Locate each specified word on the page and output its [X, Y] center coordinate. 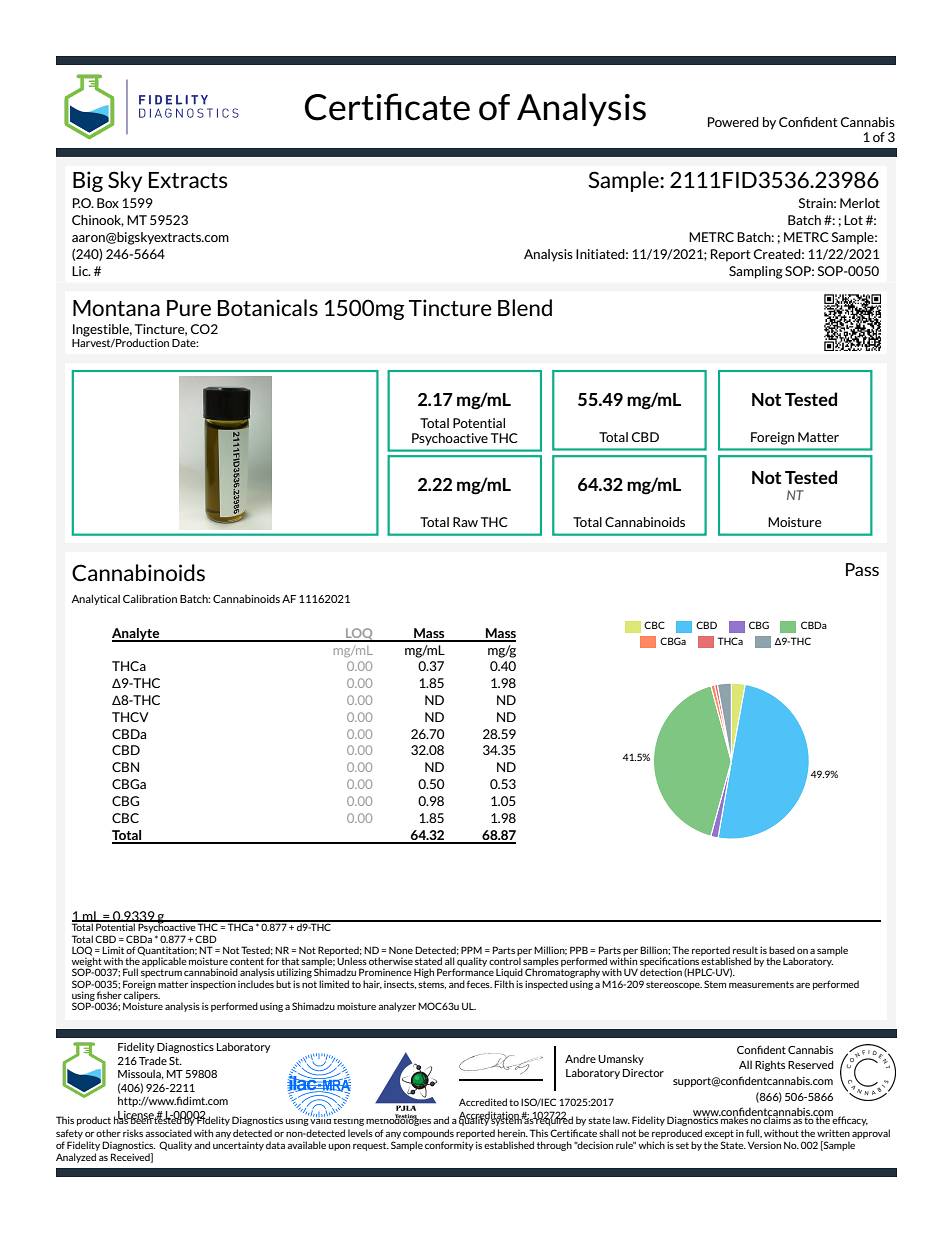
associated [168, 1133]
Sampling [756, 272]
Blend [525, 307]
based [782, 950]
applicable [164, 961]
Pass [862, 569]
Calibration [150, 598]
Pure [189, 308]
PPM [471, 950]
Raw [465, 522]
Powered [733, 122]
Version [764, 1145]
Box [108, 203]
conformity [449, 1146]
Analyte [137, 635]
